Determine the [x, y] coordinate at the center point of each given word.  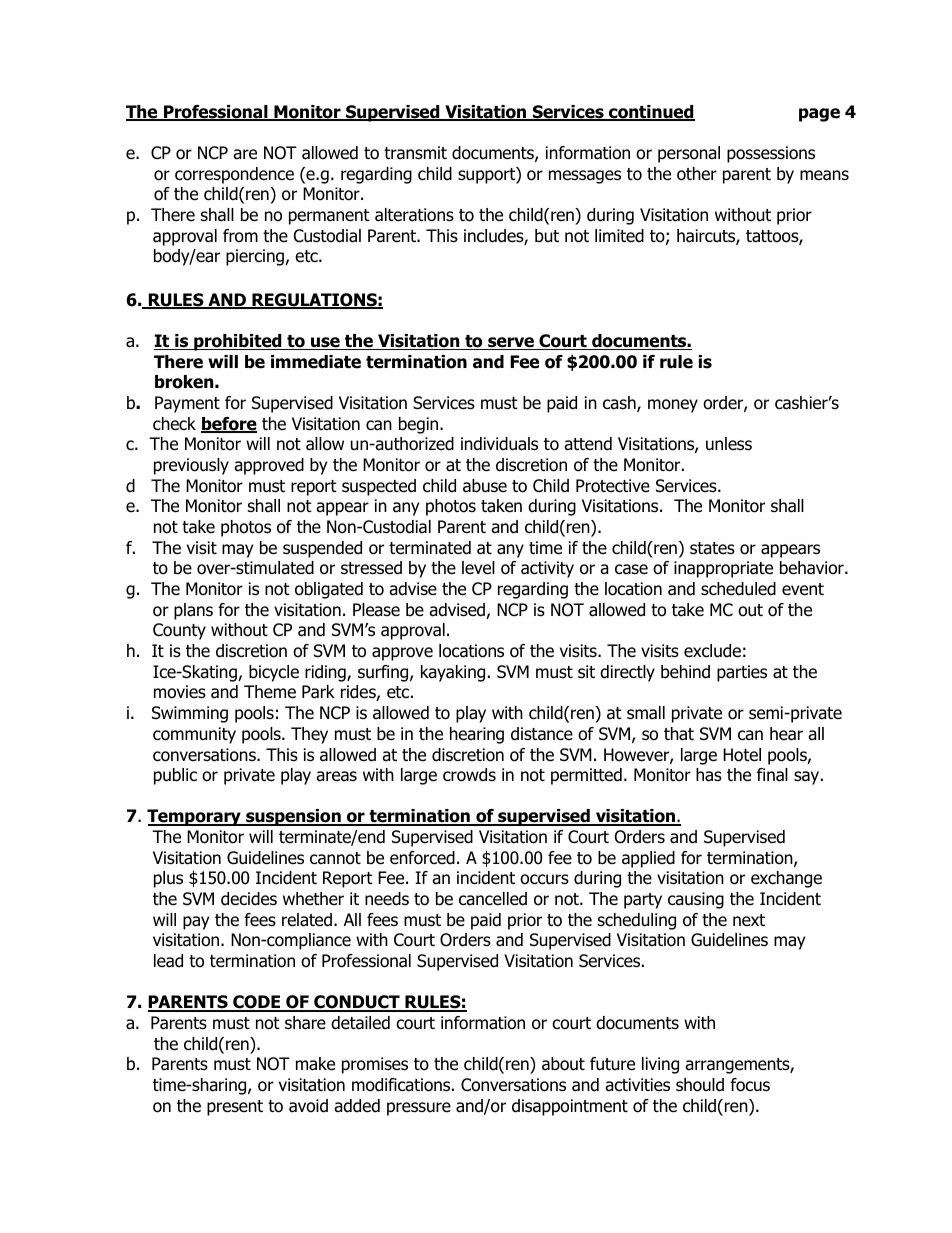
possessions [771, 154]
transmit [415, 153]
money [673, 406]
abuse [485, 486]
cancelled [493, 899]
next [749, 920]
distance [542, 734]
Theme [270, 692]
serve [511, 343]
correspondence [234, 175]
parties [742, 673]
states [712, 548]
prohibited [238, 342]
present [235, 1108]
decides [249, 899]
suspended [322, 549]
